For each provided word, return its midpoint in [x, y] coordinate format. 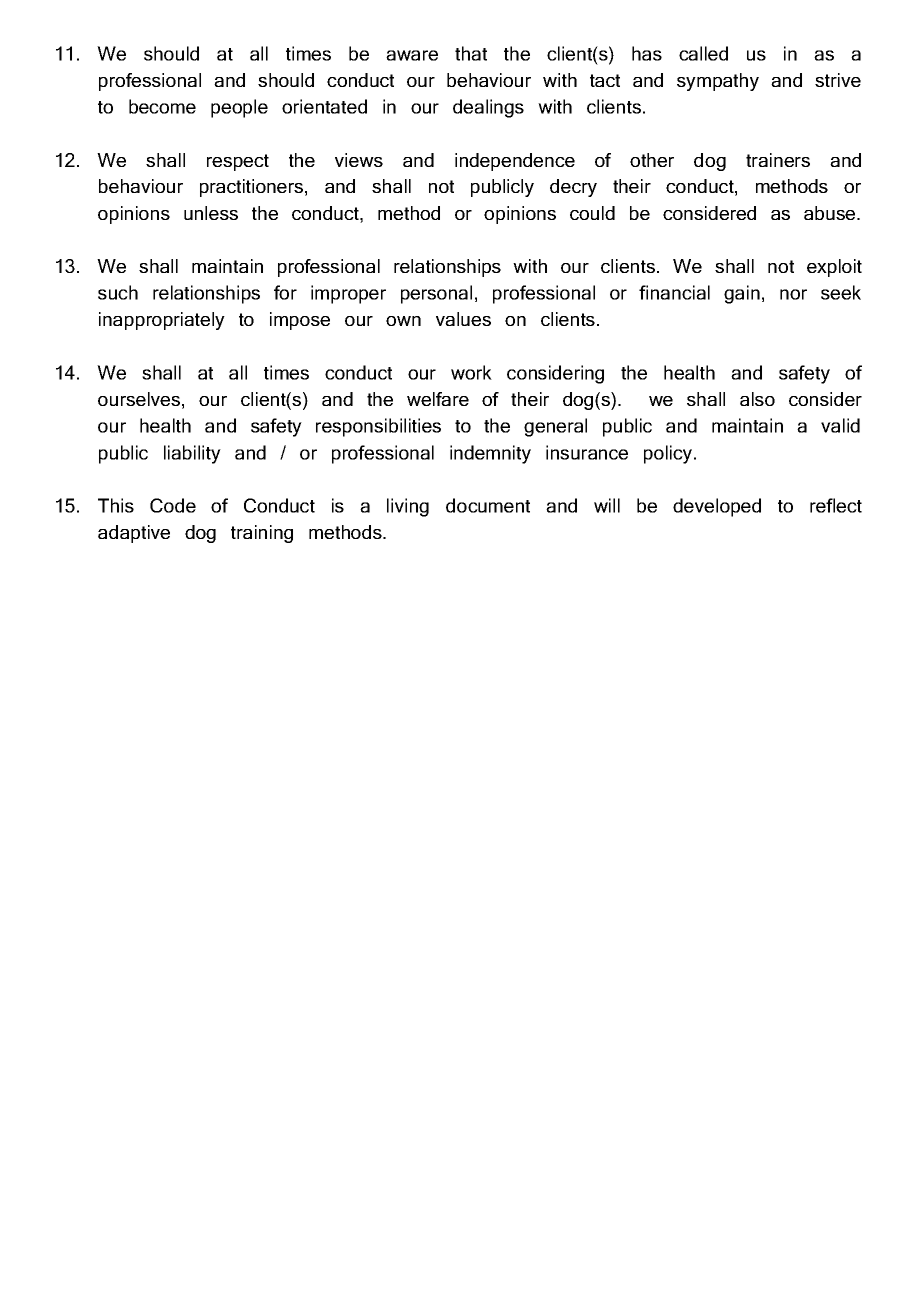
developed [717, 507]
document [488, 505]
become [162, 106]
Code [173, 505]
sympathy [718, 82]
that [471, 53]
